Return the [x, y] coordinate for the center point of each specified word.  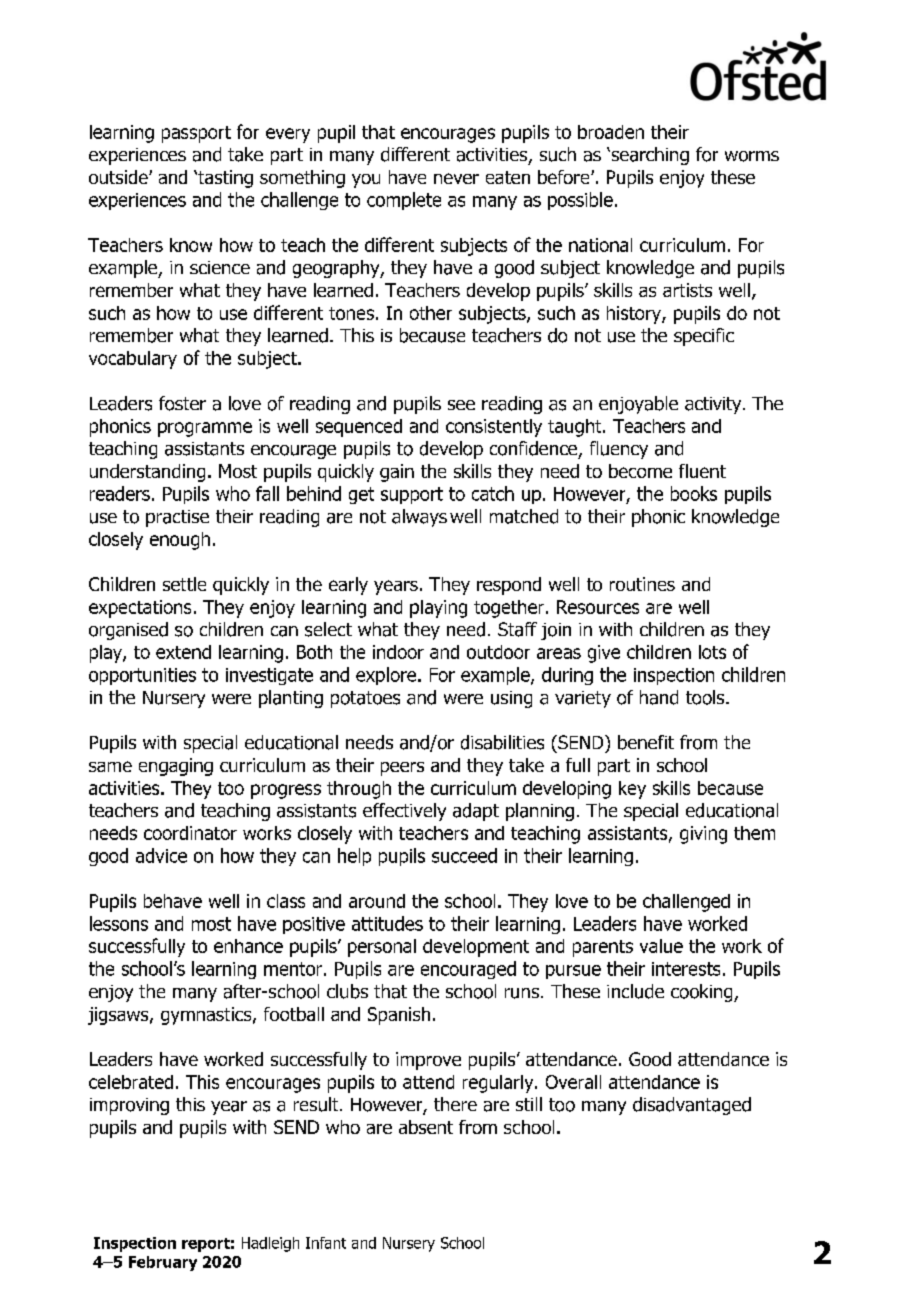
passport [196, 134]
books [694, 493]
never [456, 178]
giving [703, 835]
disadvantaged [692, 1106]
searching [649, 156]
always [419, 518]
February [163, 1263]
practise [177, 518]
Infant [326, 1243]
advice [161, 855]
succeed [464, 855]
